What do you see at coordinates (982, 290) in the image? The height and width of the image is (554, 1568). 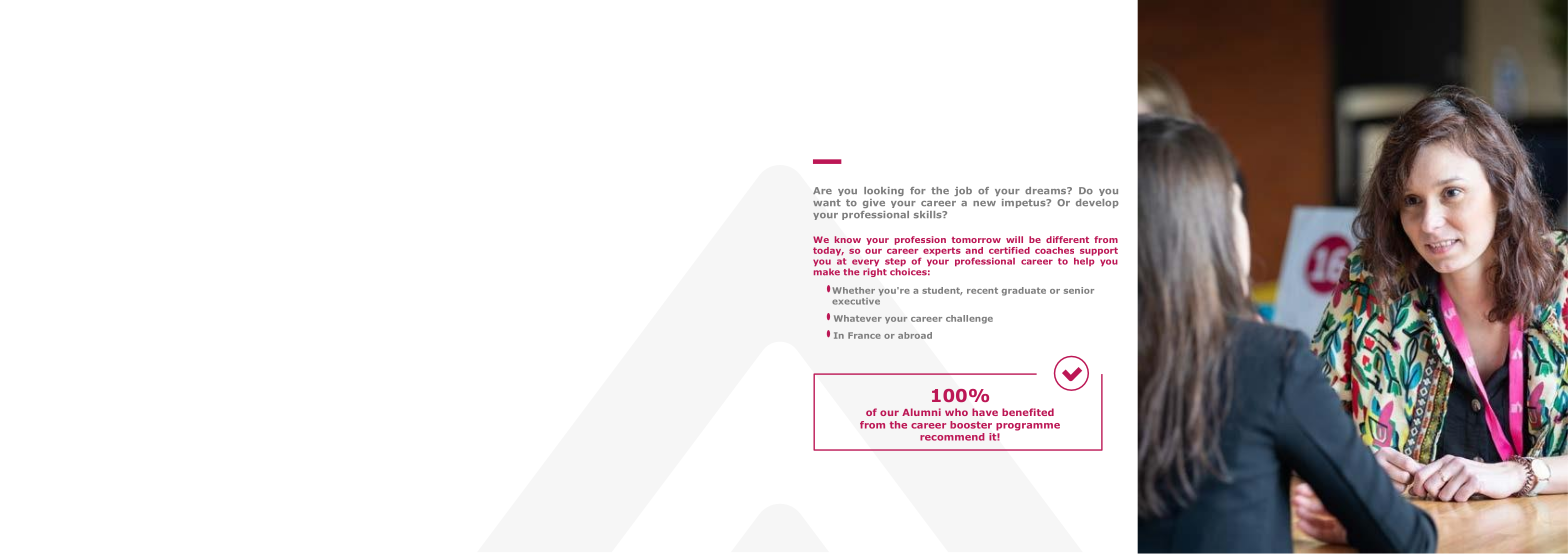 I see `recent` at bounding box center [982, 290].
